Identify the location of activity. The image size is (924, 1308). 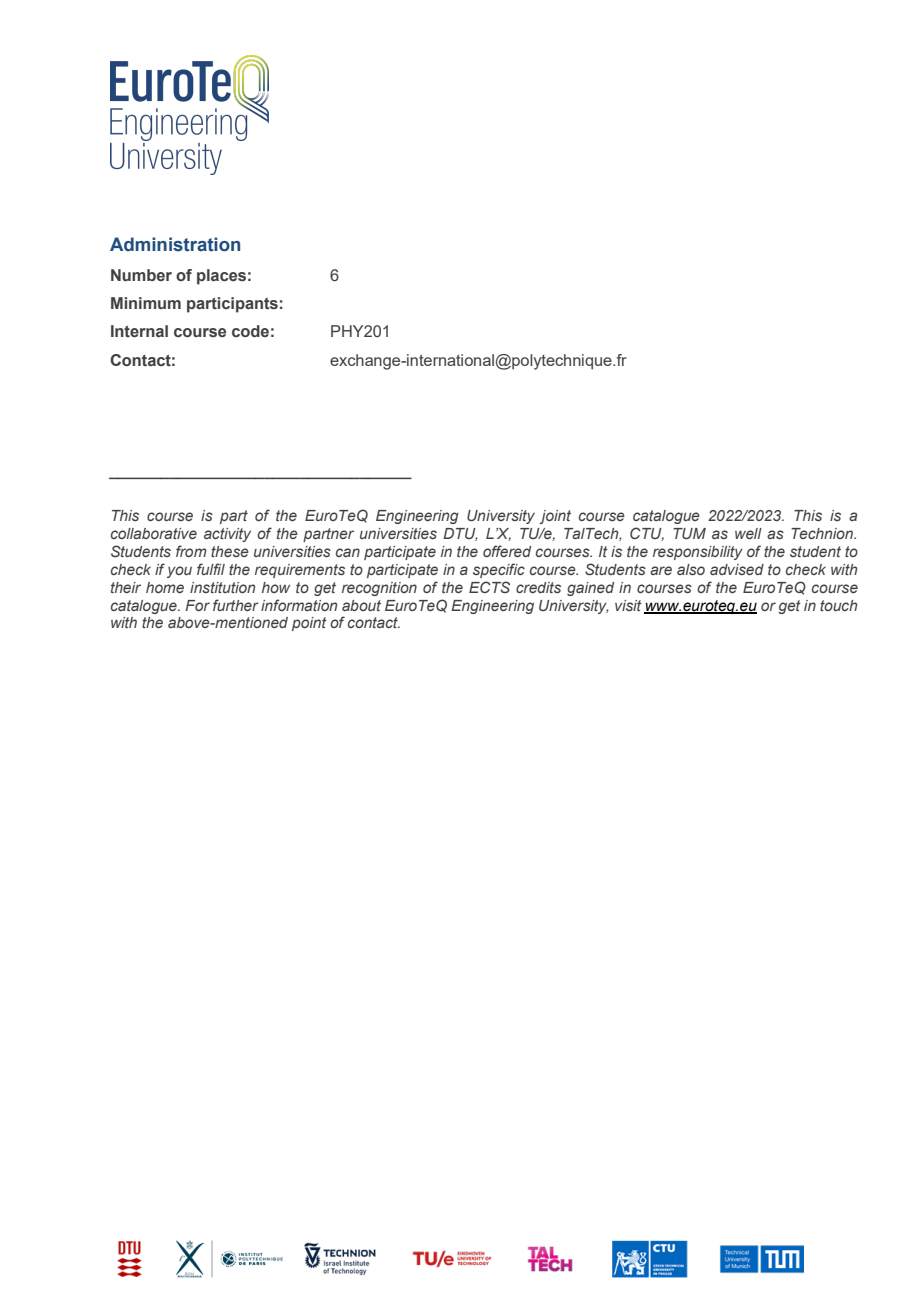
(227, 535).
